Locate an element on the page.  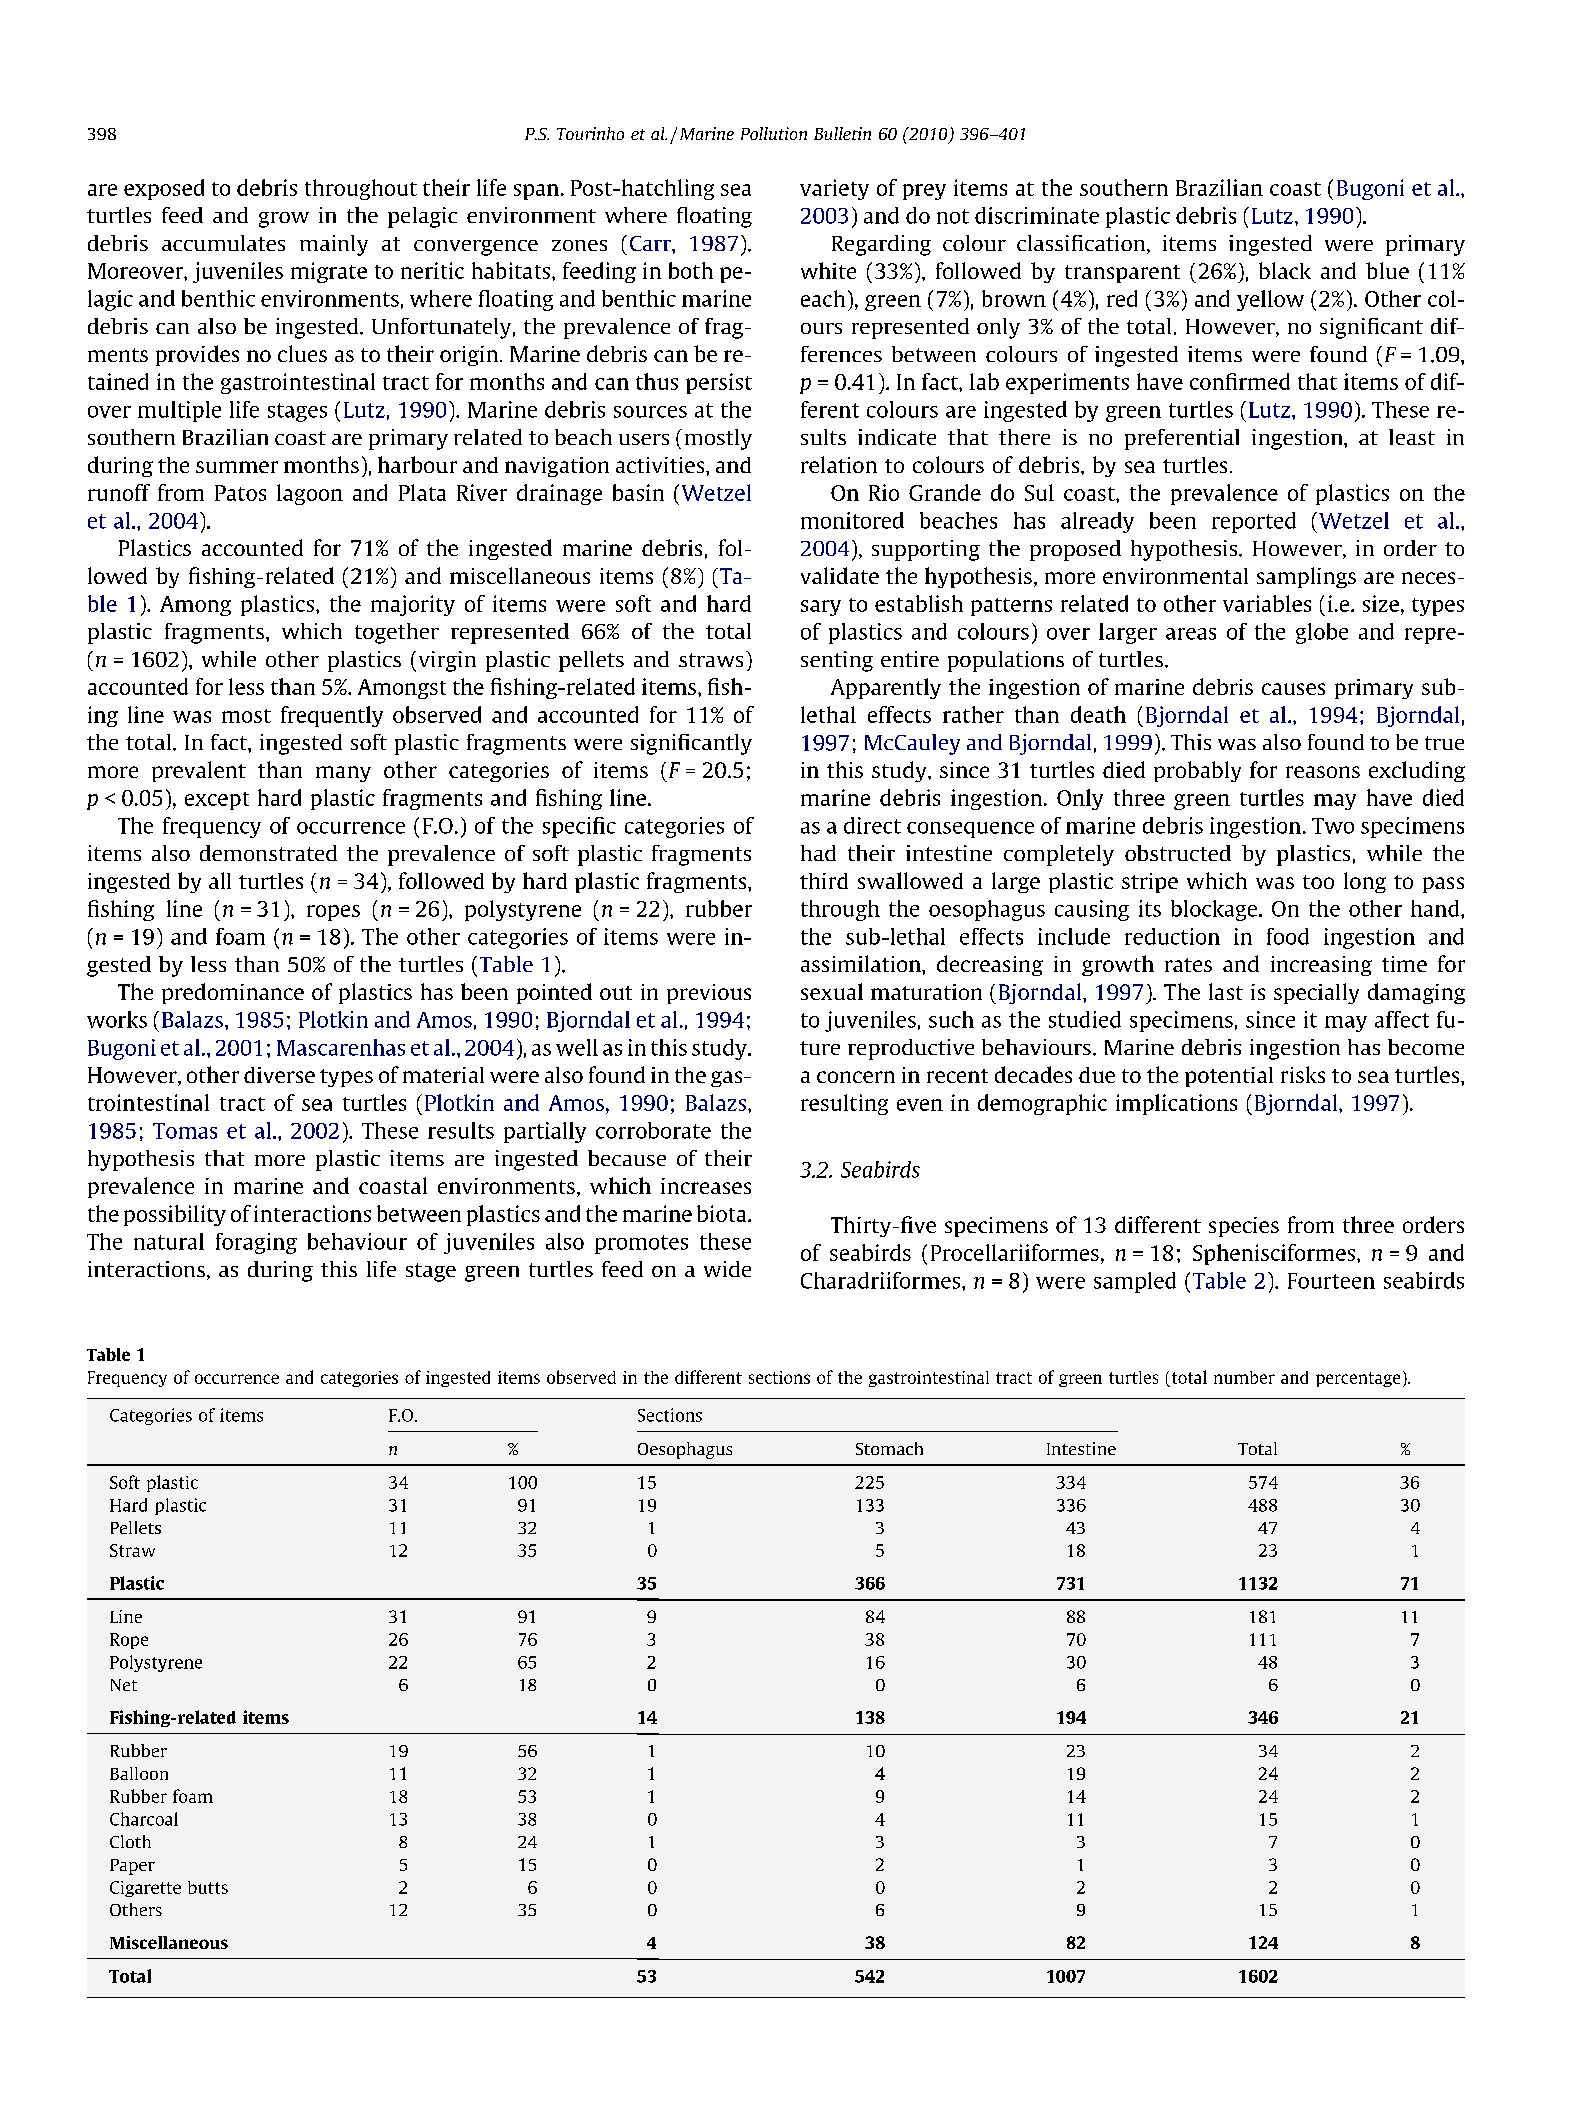
wide is located at coordinates (727, 1269).
